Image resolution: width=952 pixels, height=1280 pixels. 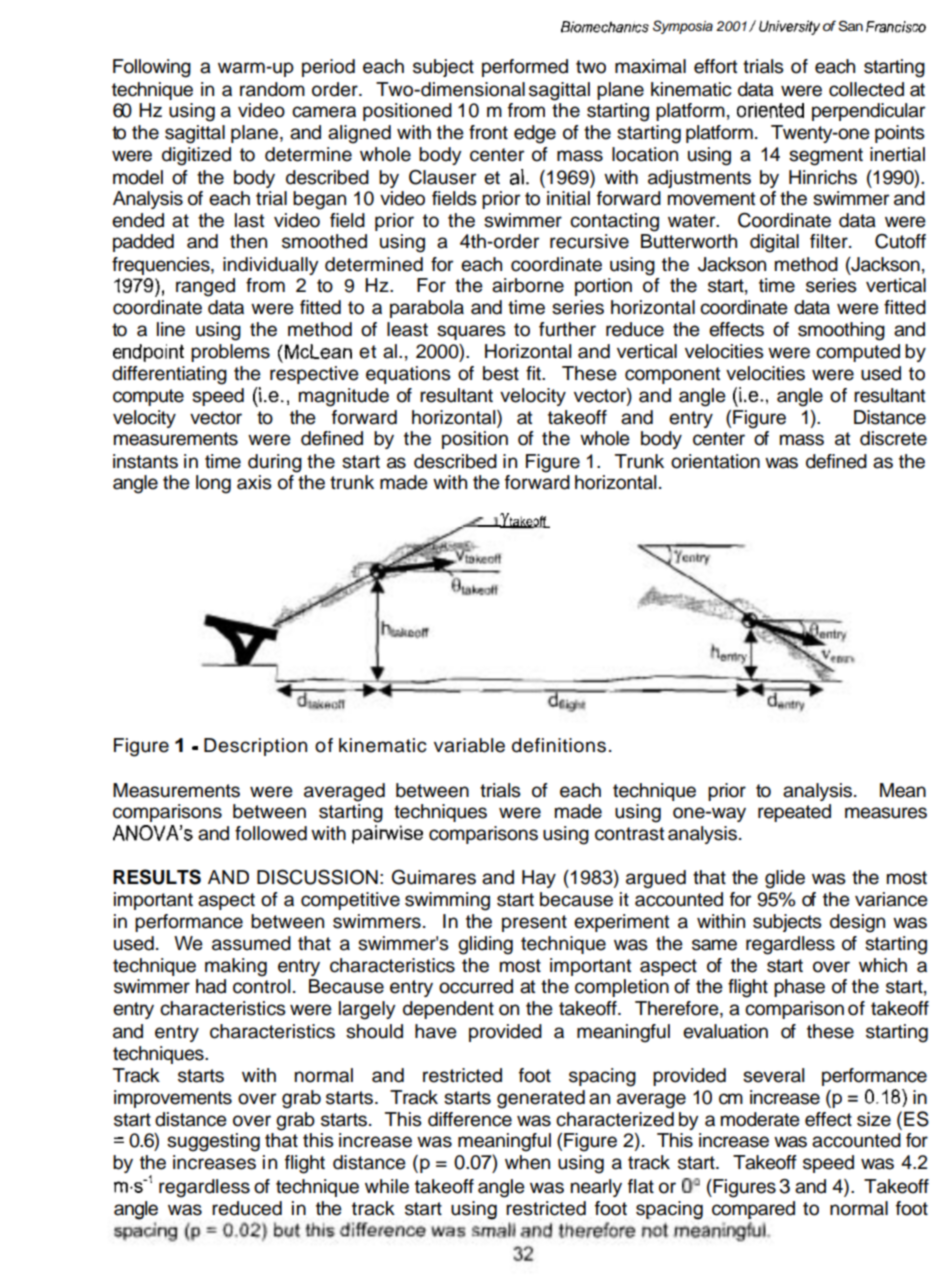 What do you see at coordinates (525, 68) in the image?
I see `performed` at bounding box center [525, 68].
